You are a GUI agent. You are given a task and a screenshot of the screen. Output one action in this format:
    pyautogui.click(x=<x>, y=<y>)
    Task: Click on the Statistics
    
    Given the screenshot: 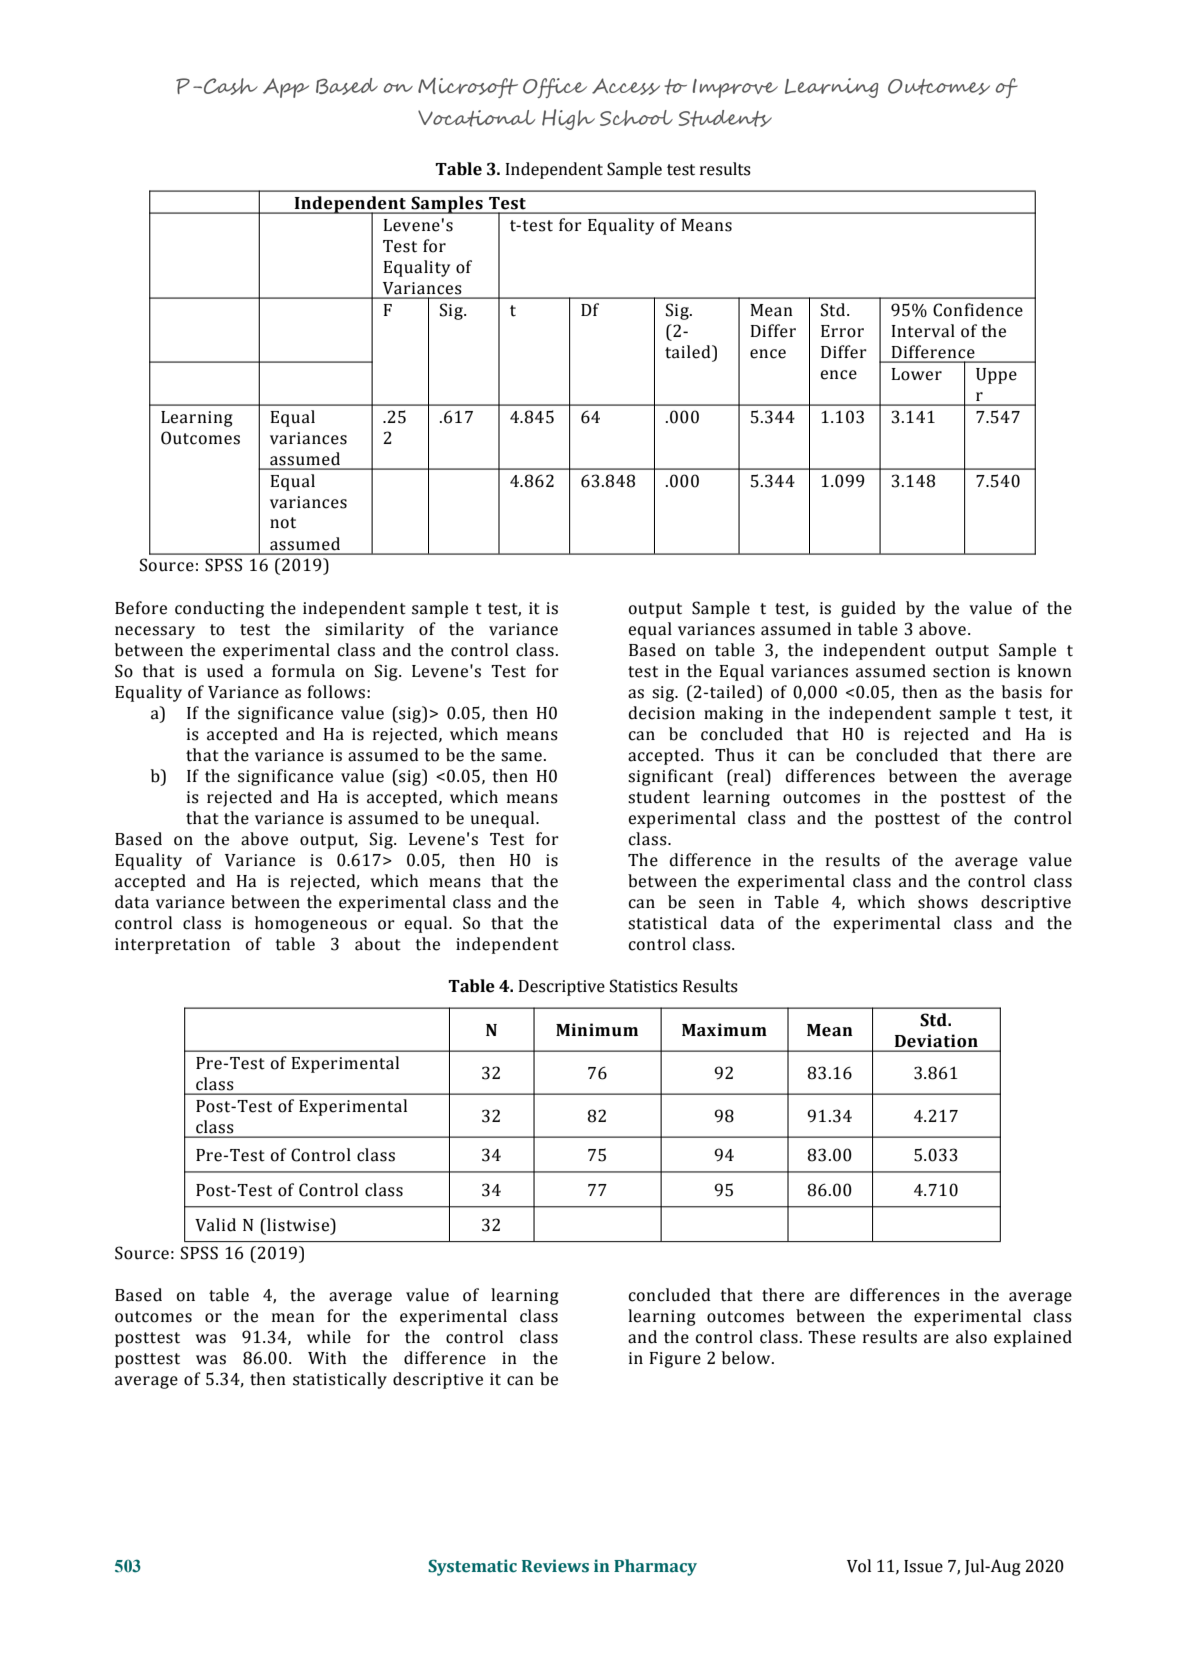 What is the action you would take?
    pyautogui.click(x=644, y=986)
